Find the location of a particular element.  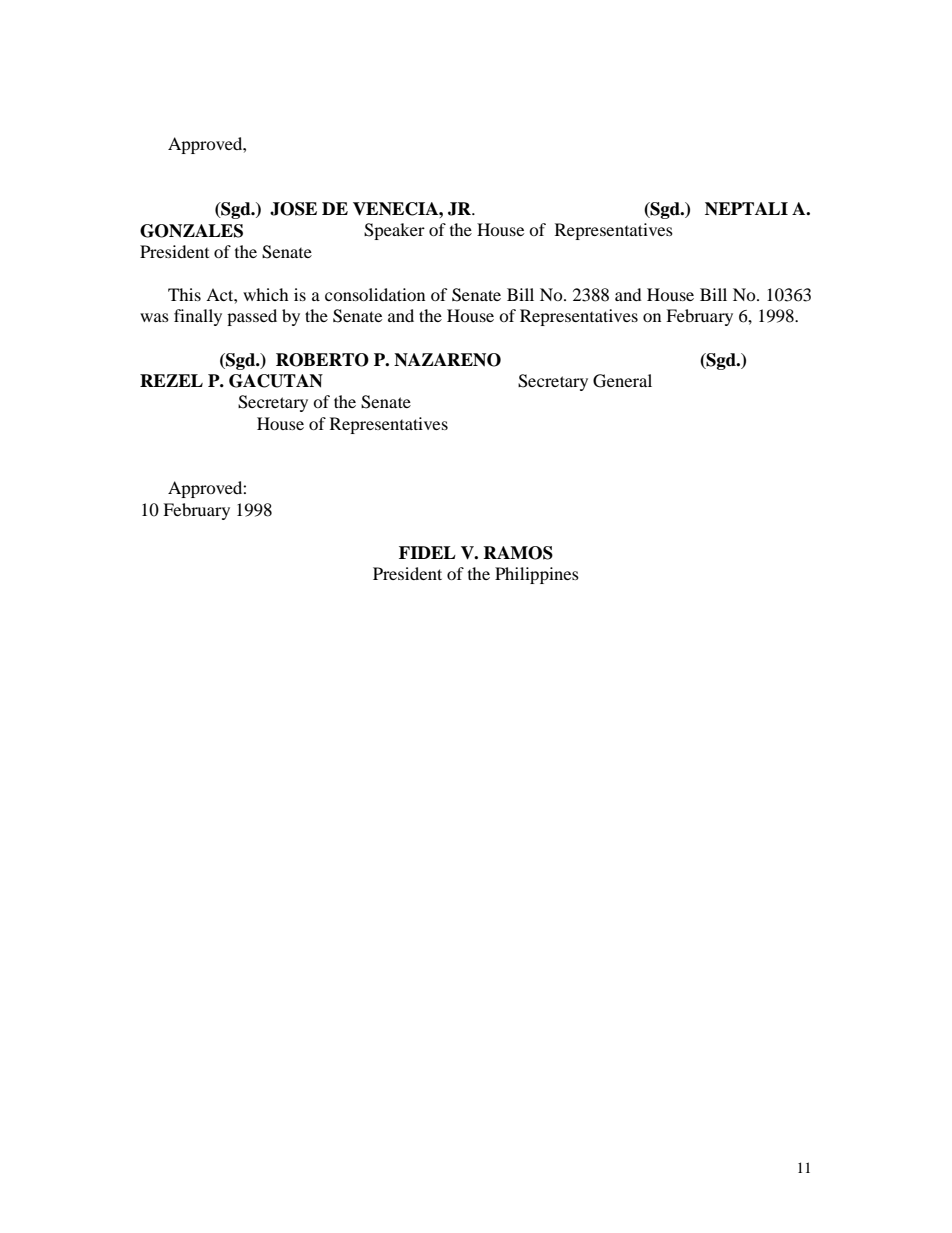

consolidation is located at coordinates (375, 294).
